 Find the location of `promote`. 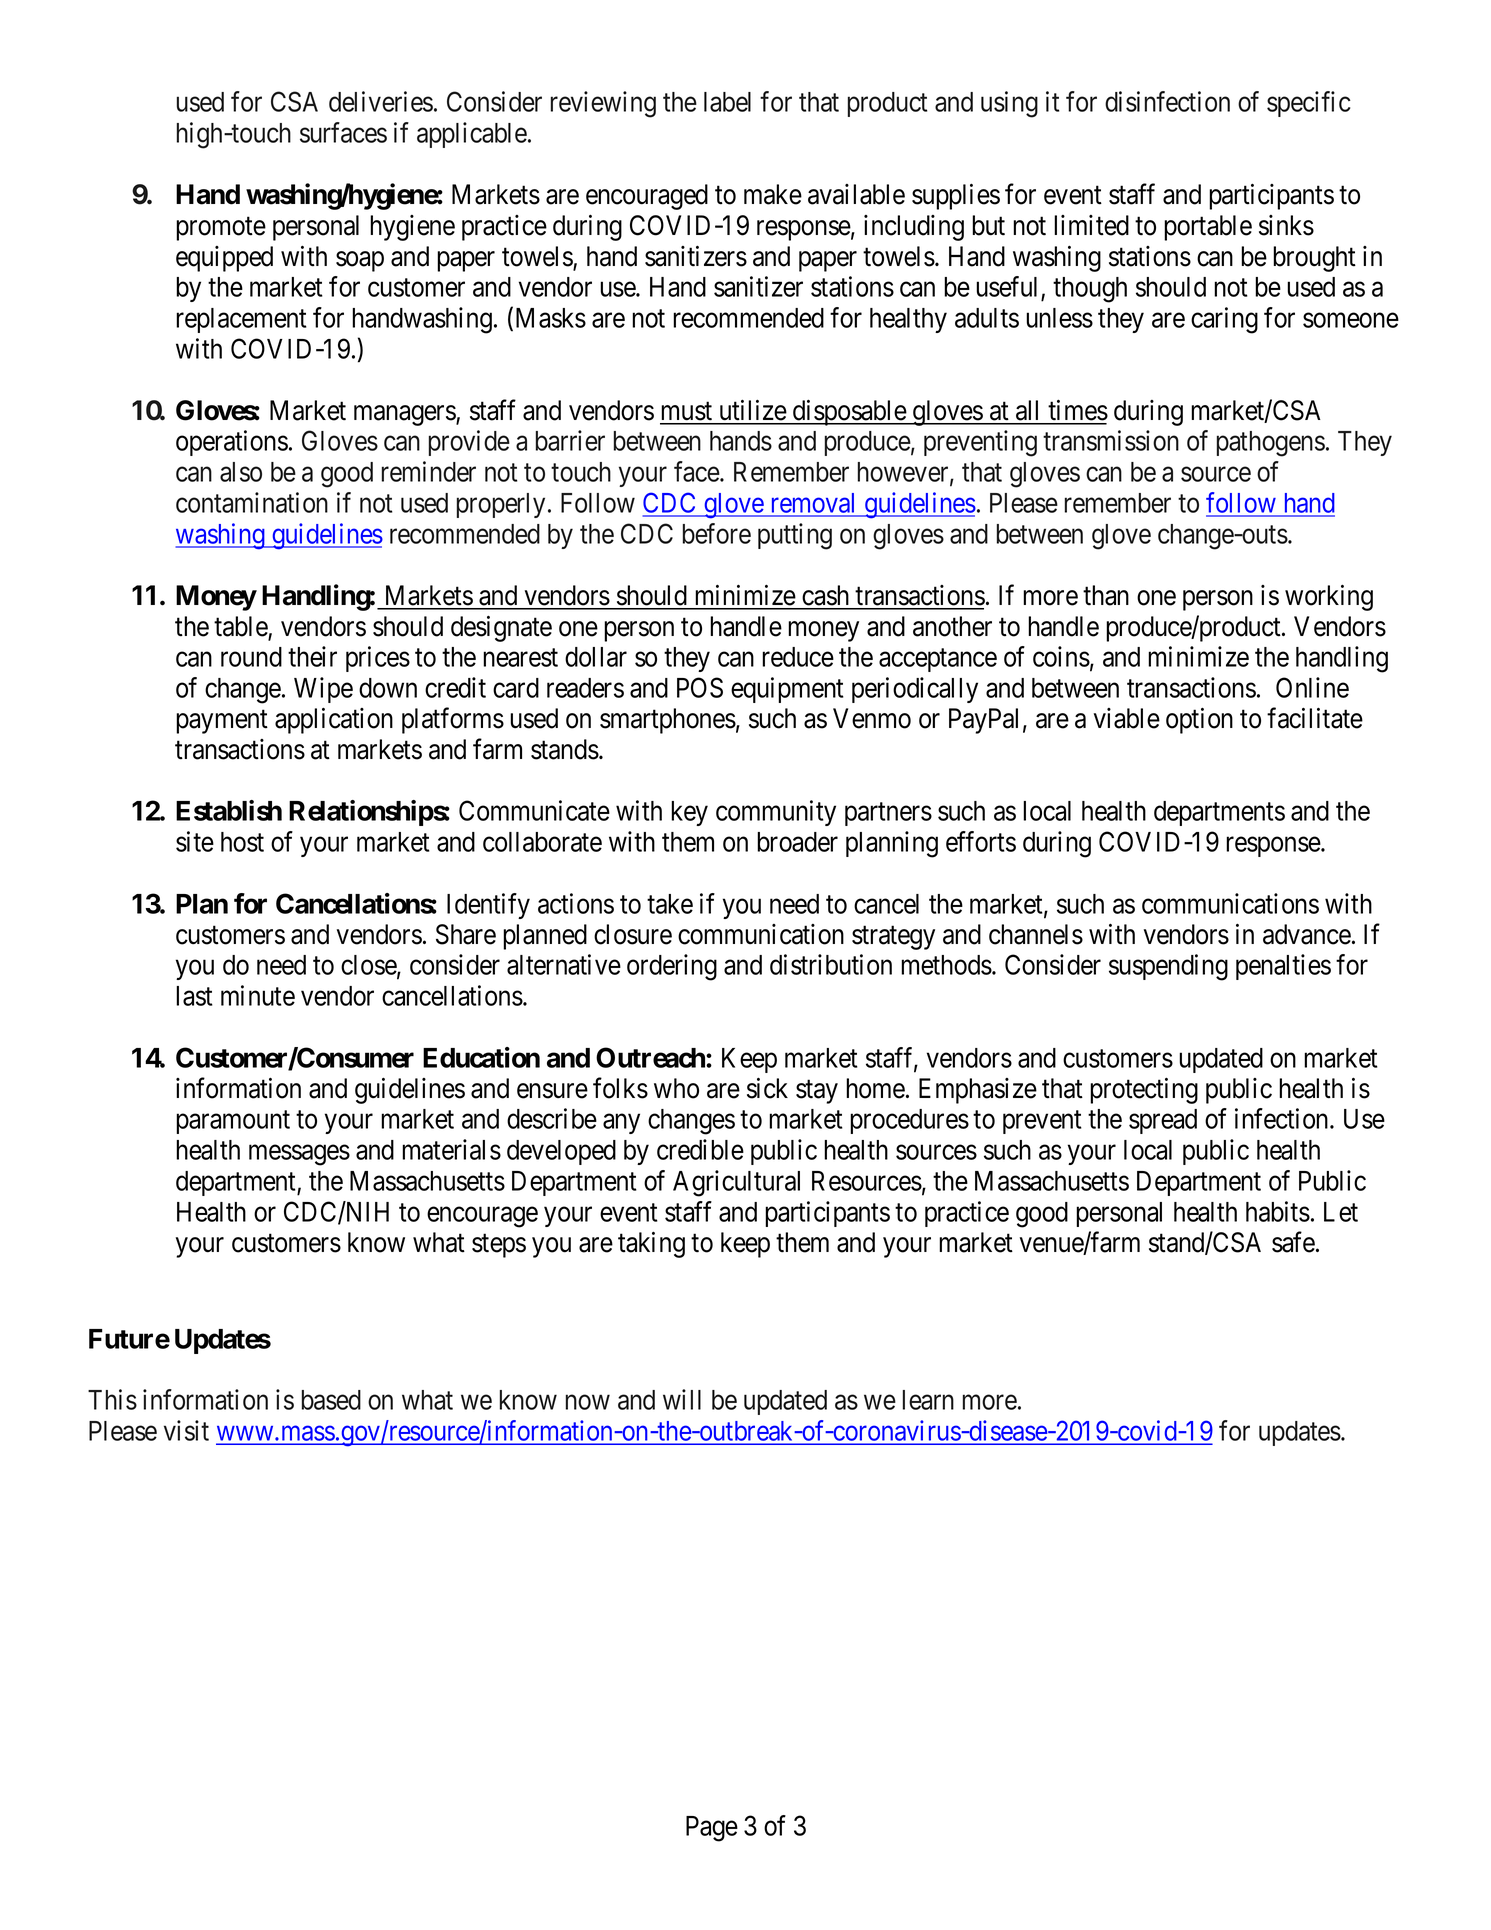

promote is located at coordinates (221, 229).
